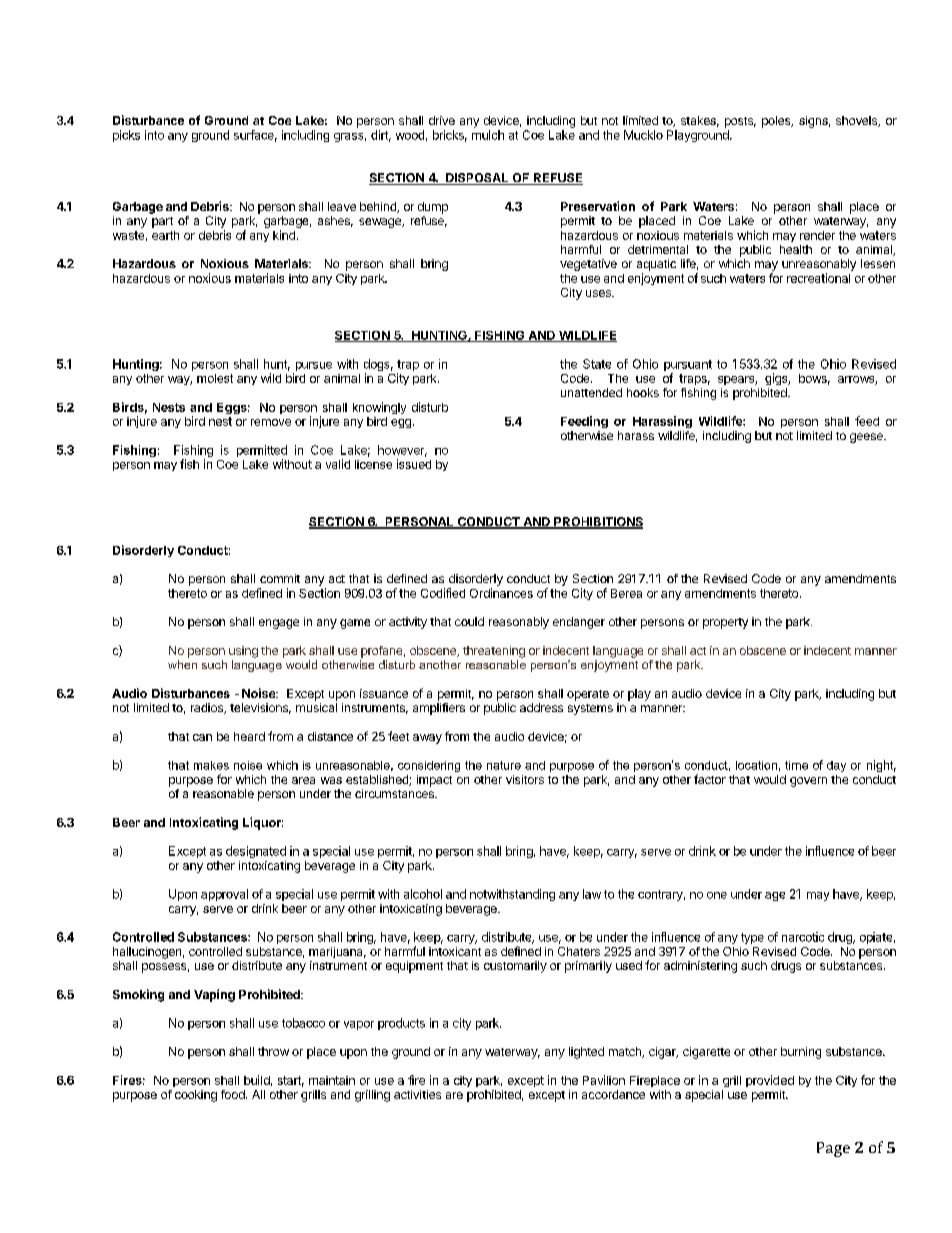 This page has width=952, height=1233. What do you see at coordinates (725, 623) in the page?
I see `property` at bounding box center [725, 623].
